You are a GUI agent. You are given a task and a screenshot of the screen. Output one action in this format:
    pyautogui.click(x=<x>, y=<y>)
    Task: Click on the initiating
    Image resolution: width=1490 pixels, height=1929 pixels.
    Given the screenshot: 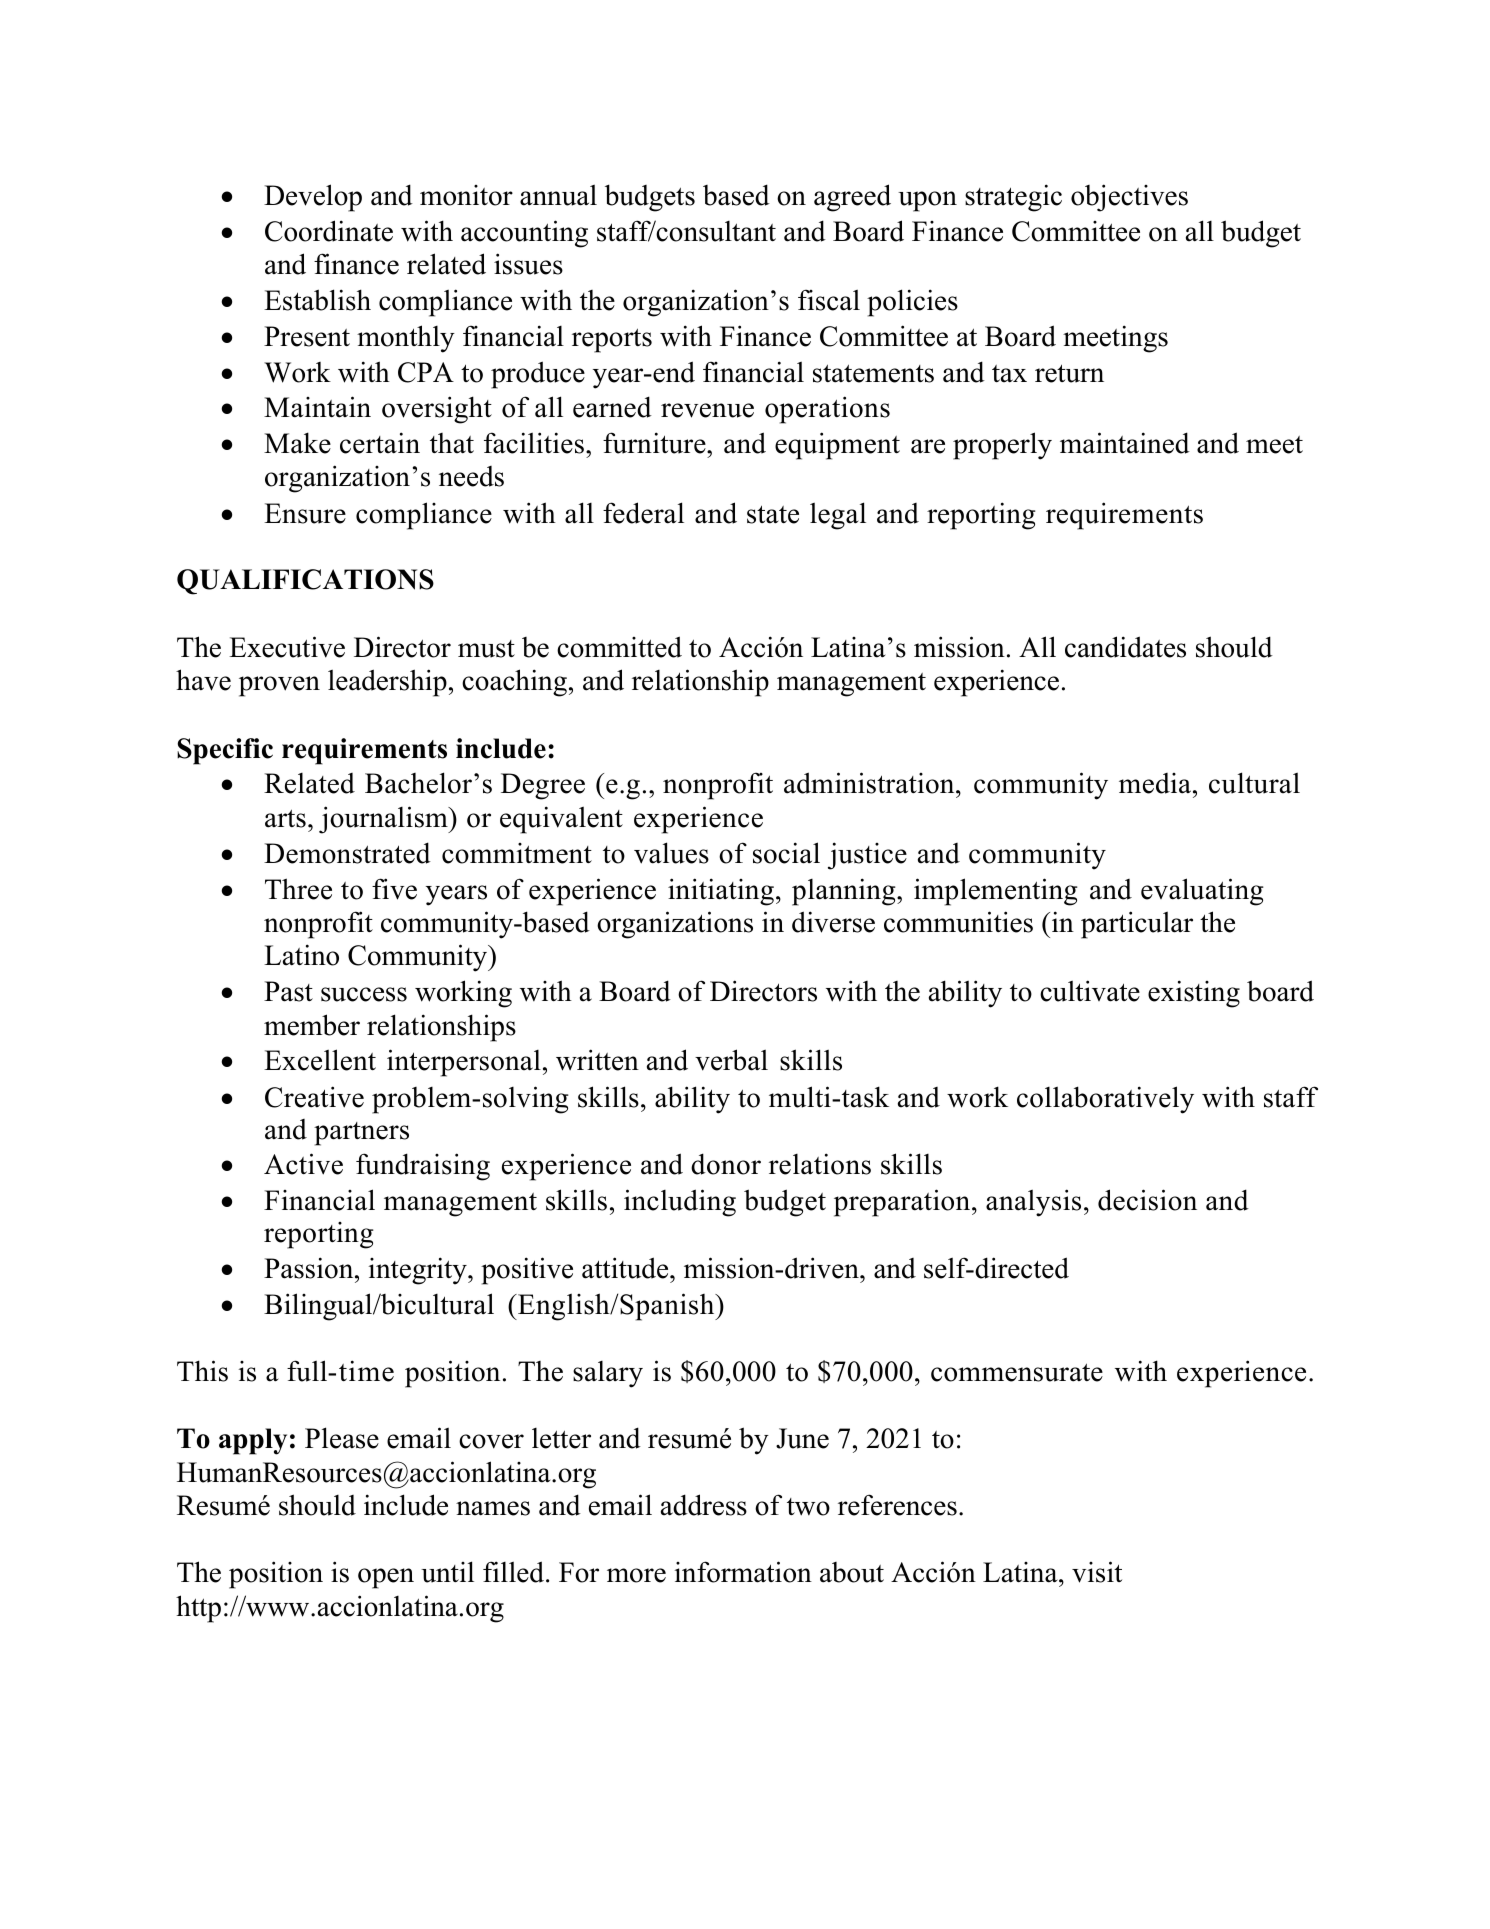 What is the action you would take?
    pyautogui.click(x=721, y=892)
